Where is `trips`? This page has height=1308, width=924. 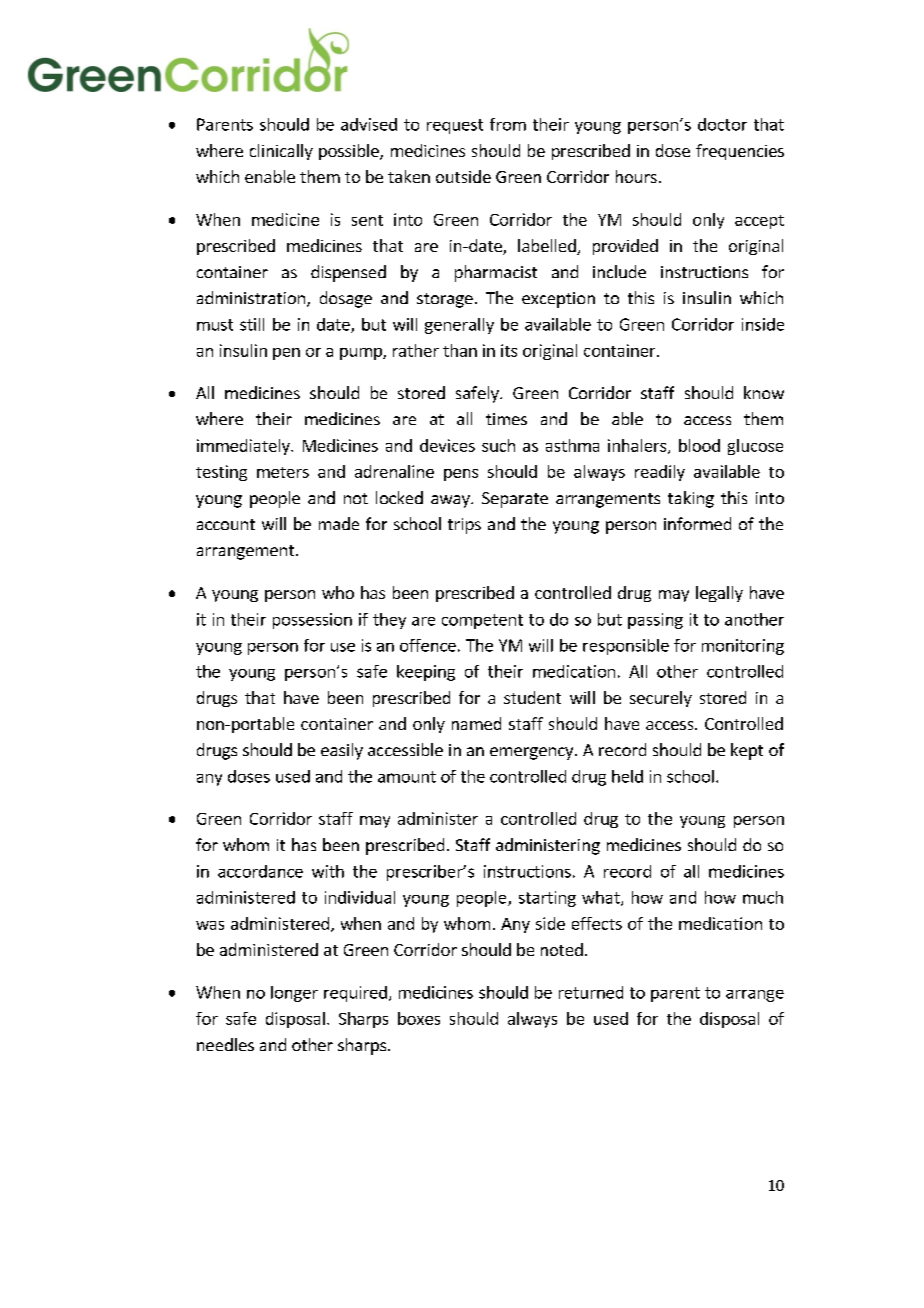 trips is located at coordinates (464, 526).
